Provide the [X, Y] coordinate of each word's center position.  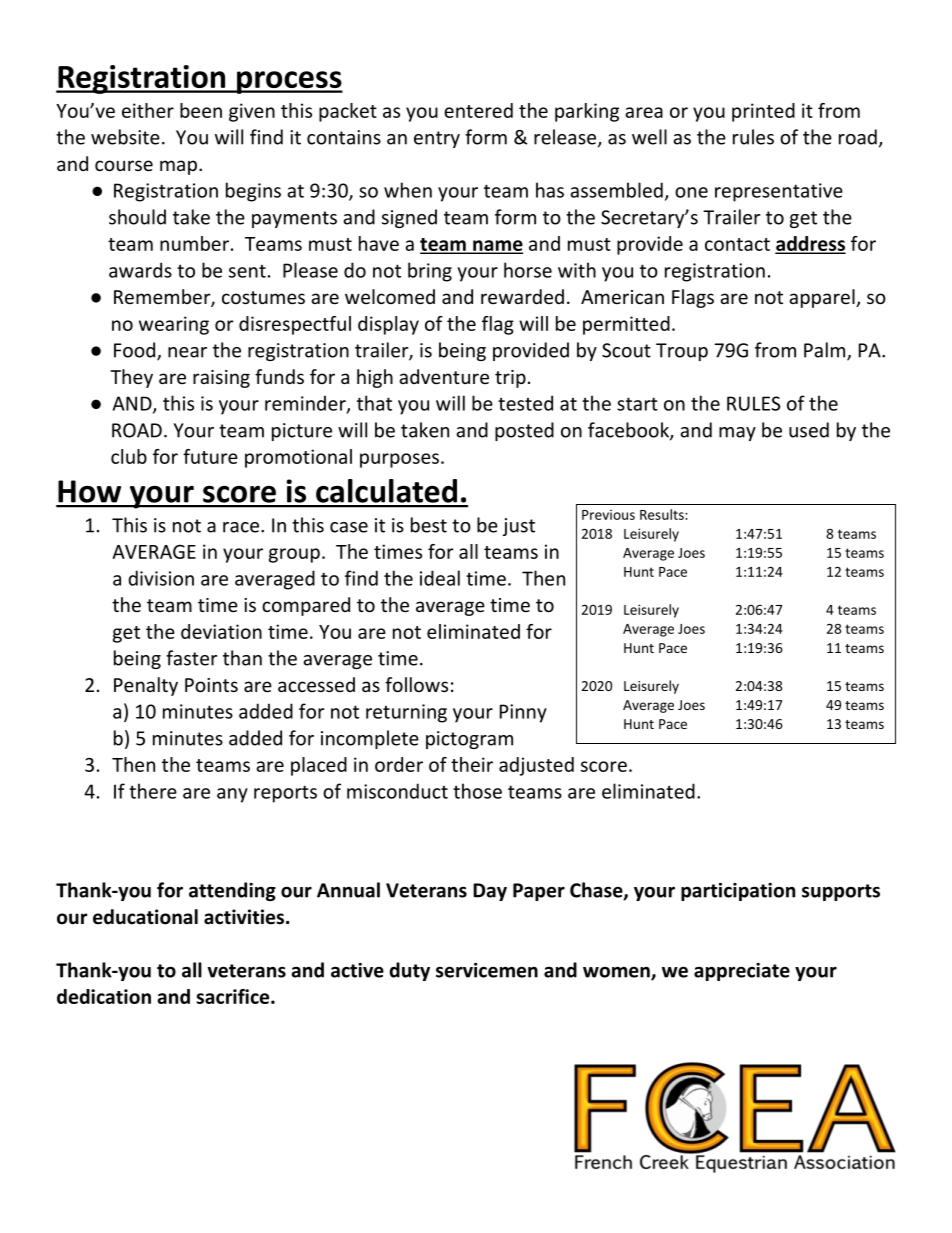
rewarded [522, 296]
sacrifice [234, 996]
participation [738, 892]
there [153, 791]
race [241, 527]
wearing [174, 325]
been [201, 110]
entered [478, 110]
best [429, 525]
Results [663, 514]
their [472, 764]
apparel [823, 298]
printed [763, 112]
